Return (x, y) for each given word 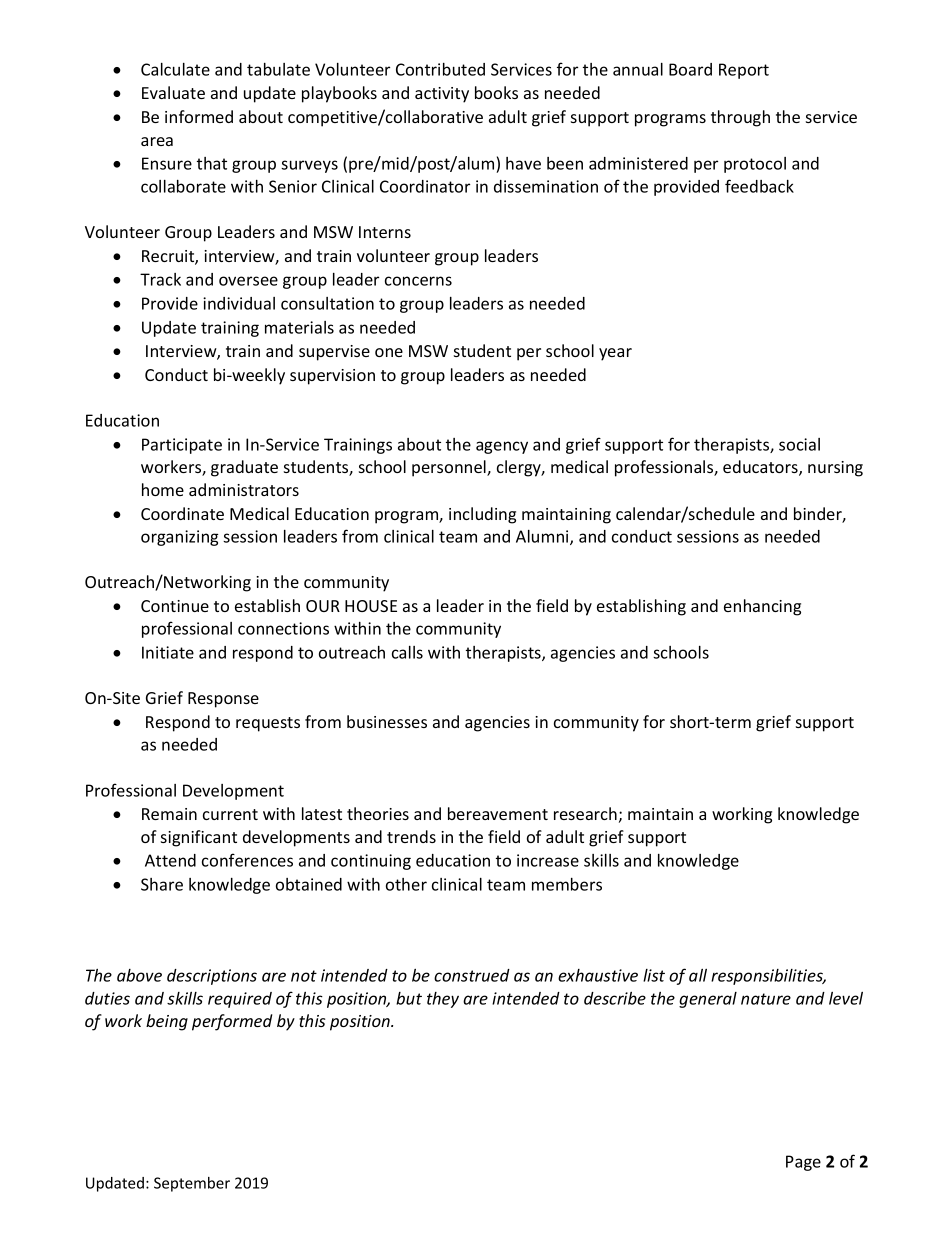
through (740, 118)
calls (407, 652)
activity (442, 95)
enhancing (762, 607)
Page (803, 1163)
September (192, 1184)
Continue (175, 606)
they (443, 1000)
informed (199, 116)
